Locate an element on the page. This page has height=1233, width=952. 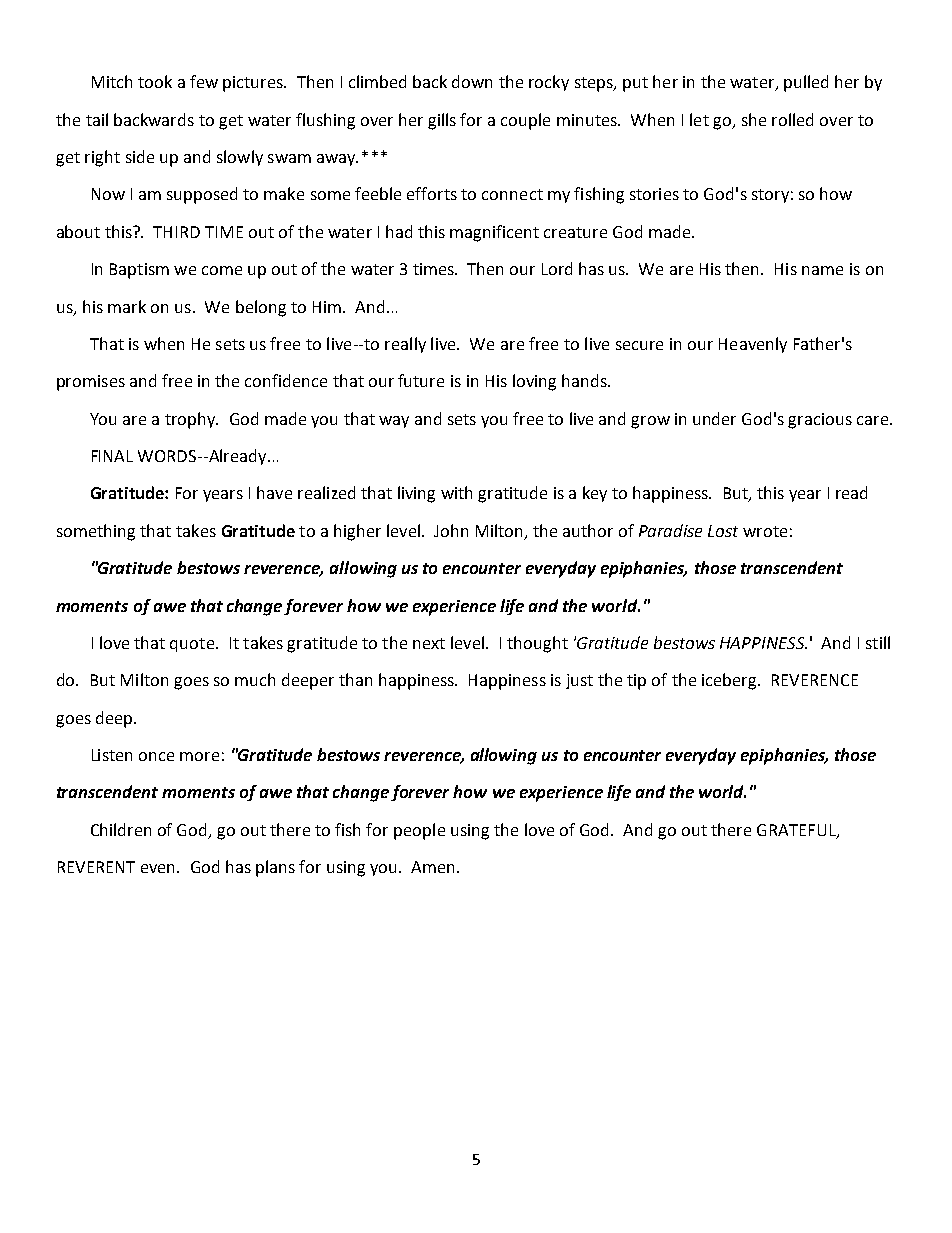
even is located at coordinates (159, 868).
